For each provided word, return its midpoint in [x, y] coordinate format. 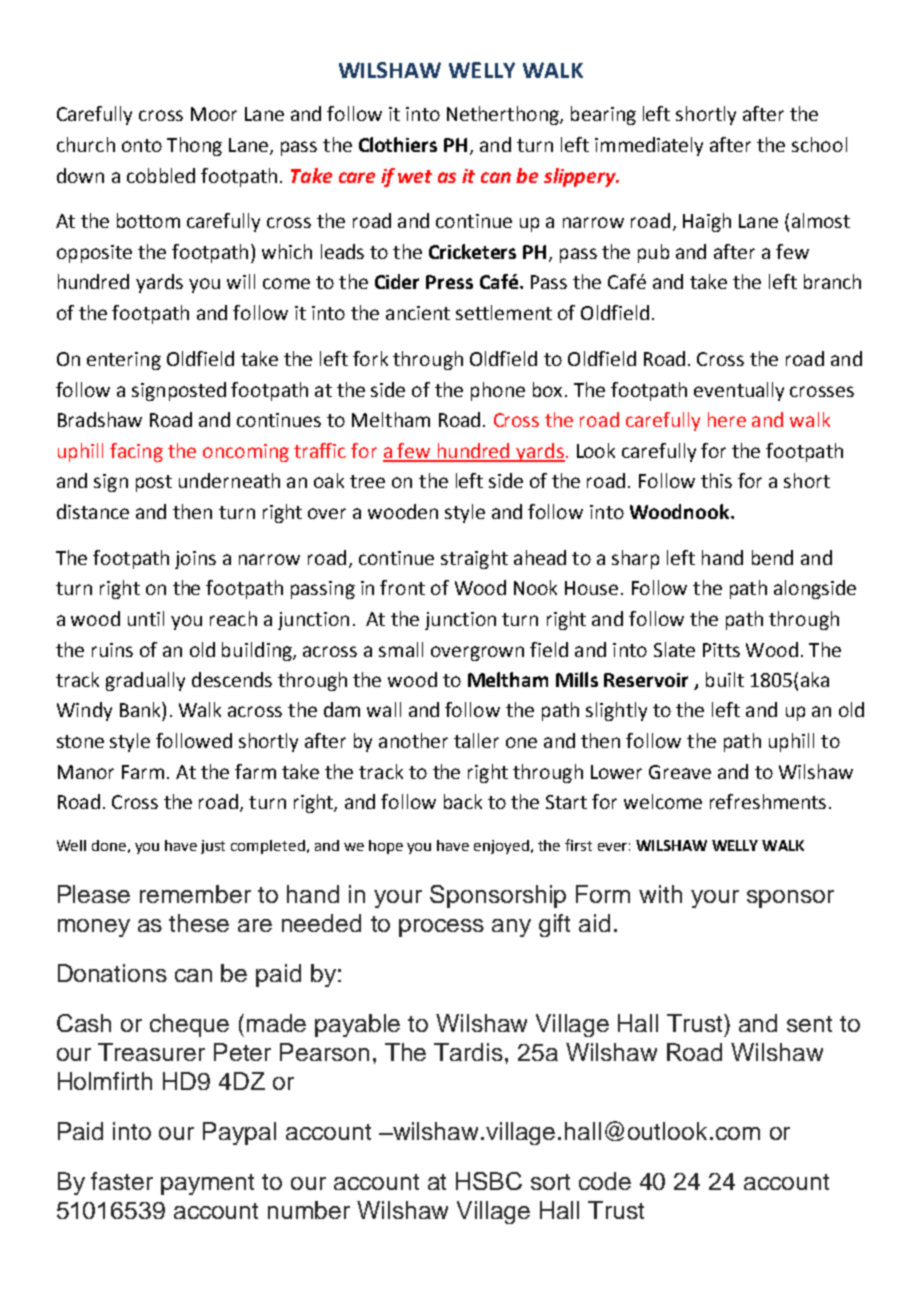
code [605, 1181]
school [819, 144]
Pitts [721, 650]
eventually [739, 391]
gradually [145, 681]
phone [498, 391]
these [199, 923]
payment [207, 1184]
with [660, 894]
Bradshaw [100, 419]
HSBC [489, 1181]
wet [415, 176]
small [401, 649]
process [441, 928]
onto [142, 145]
